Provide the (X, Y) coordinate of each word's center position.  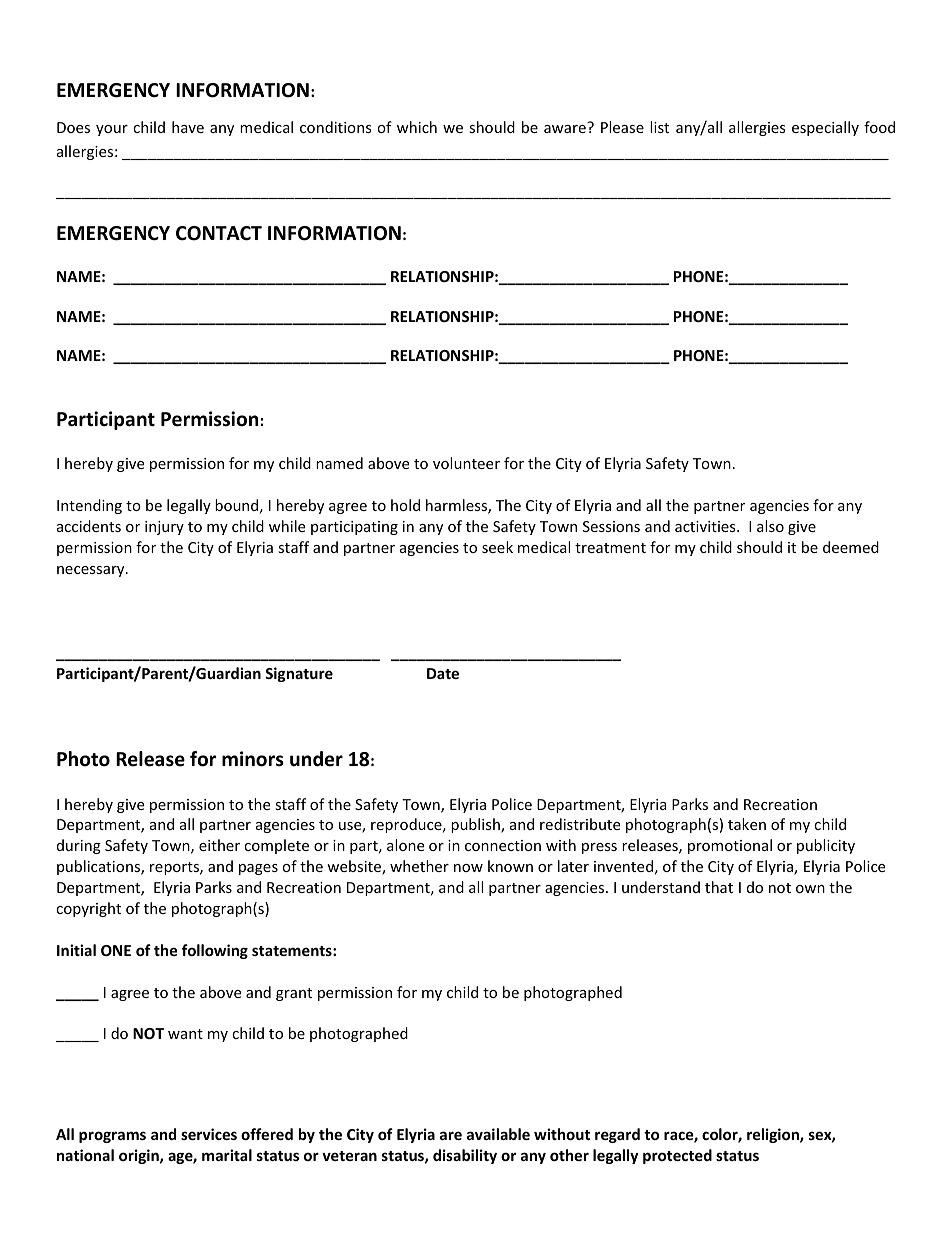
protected (677, 1156)
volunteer (466, 463)
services (209, 1134)
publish (476, 825)
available (498, 1134)
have (188, 127)
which (417, 127)
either (219, 845)
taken (747, 824)
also (770, 526)
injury (164, 528)
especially (825, 128)
